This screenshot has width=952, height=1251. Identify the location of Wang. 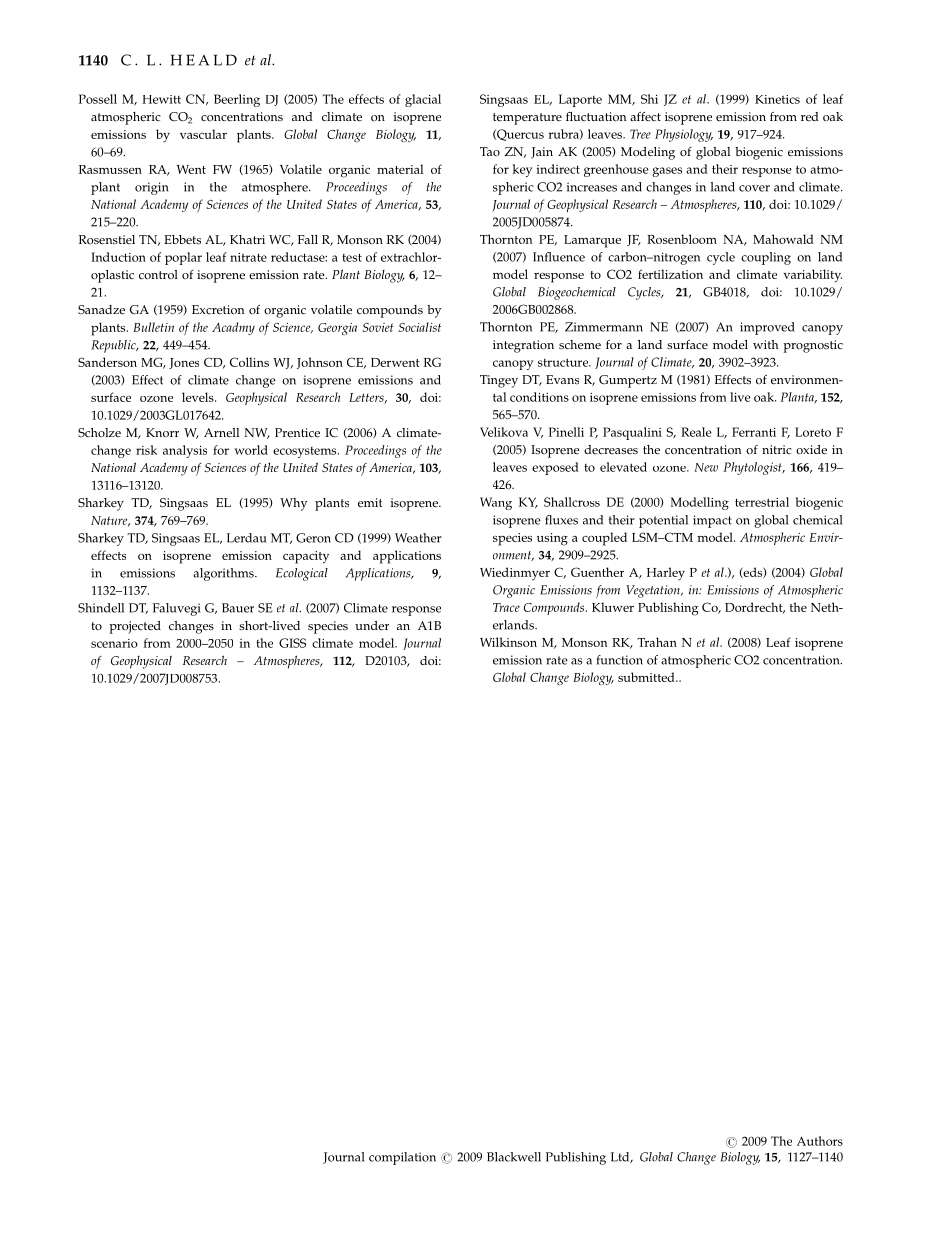
(496, 503).
